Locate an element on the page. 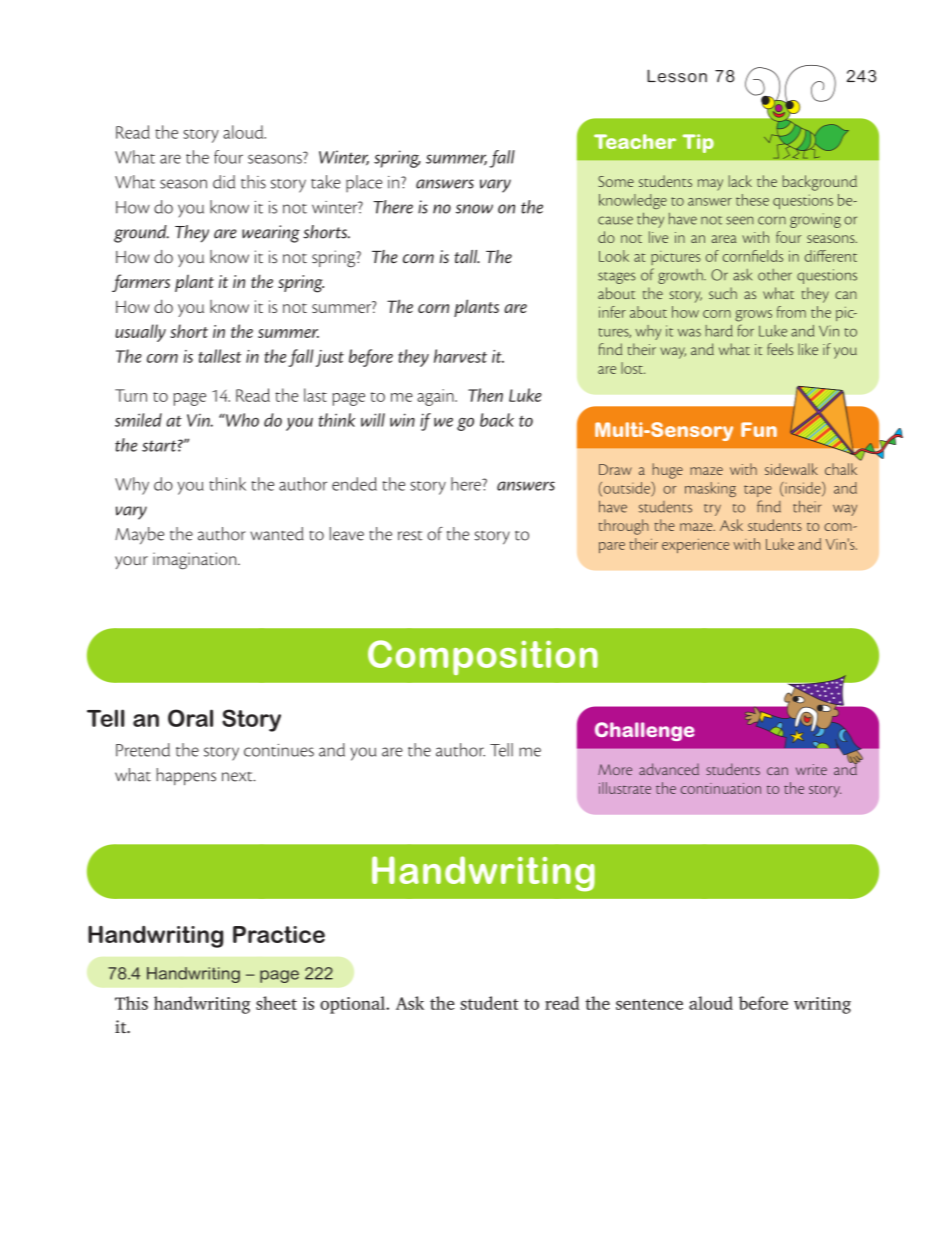 This document has width=952, height=1233. Challenge is located at coordinates (644, 731).
